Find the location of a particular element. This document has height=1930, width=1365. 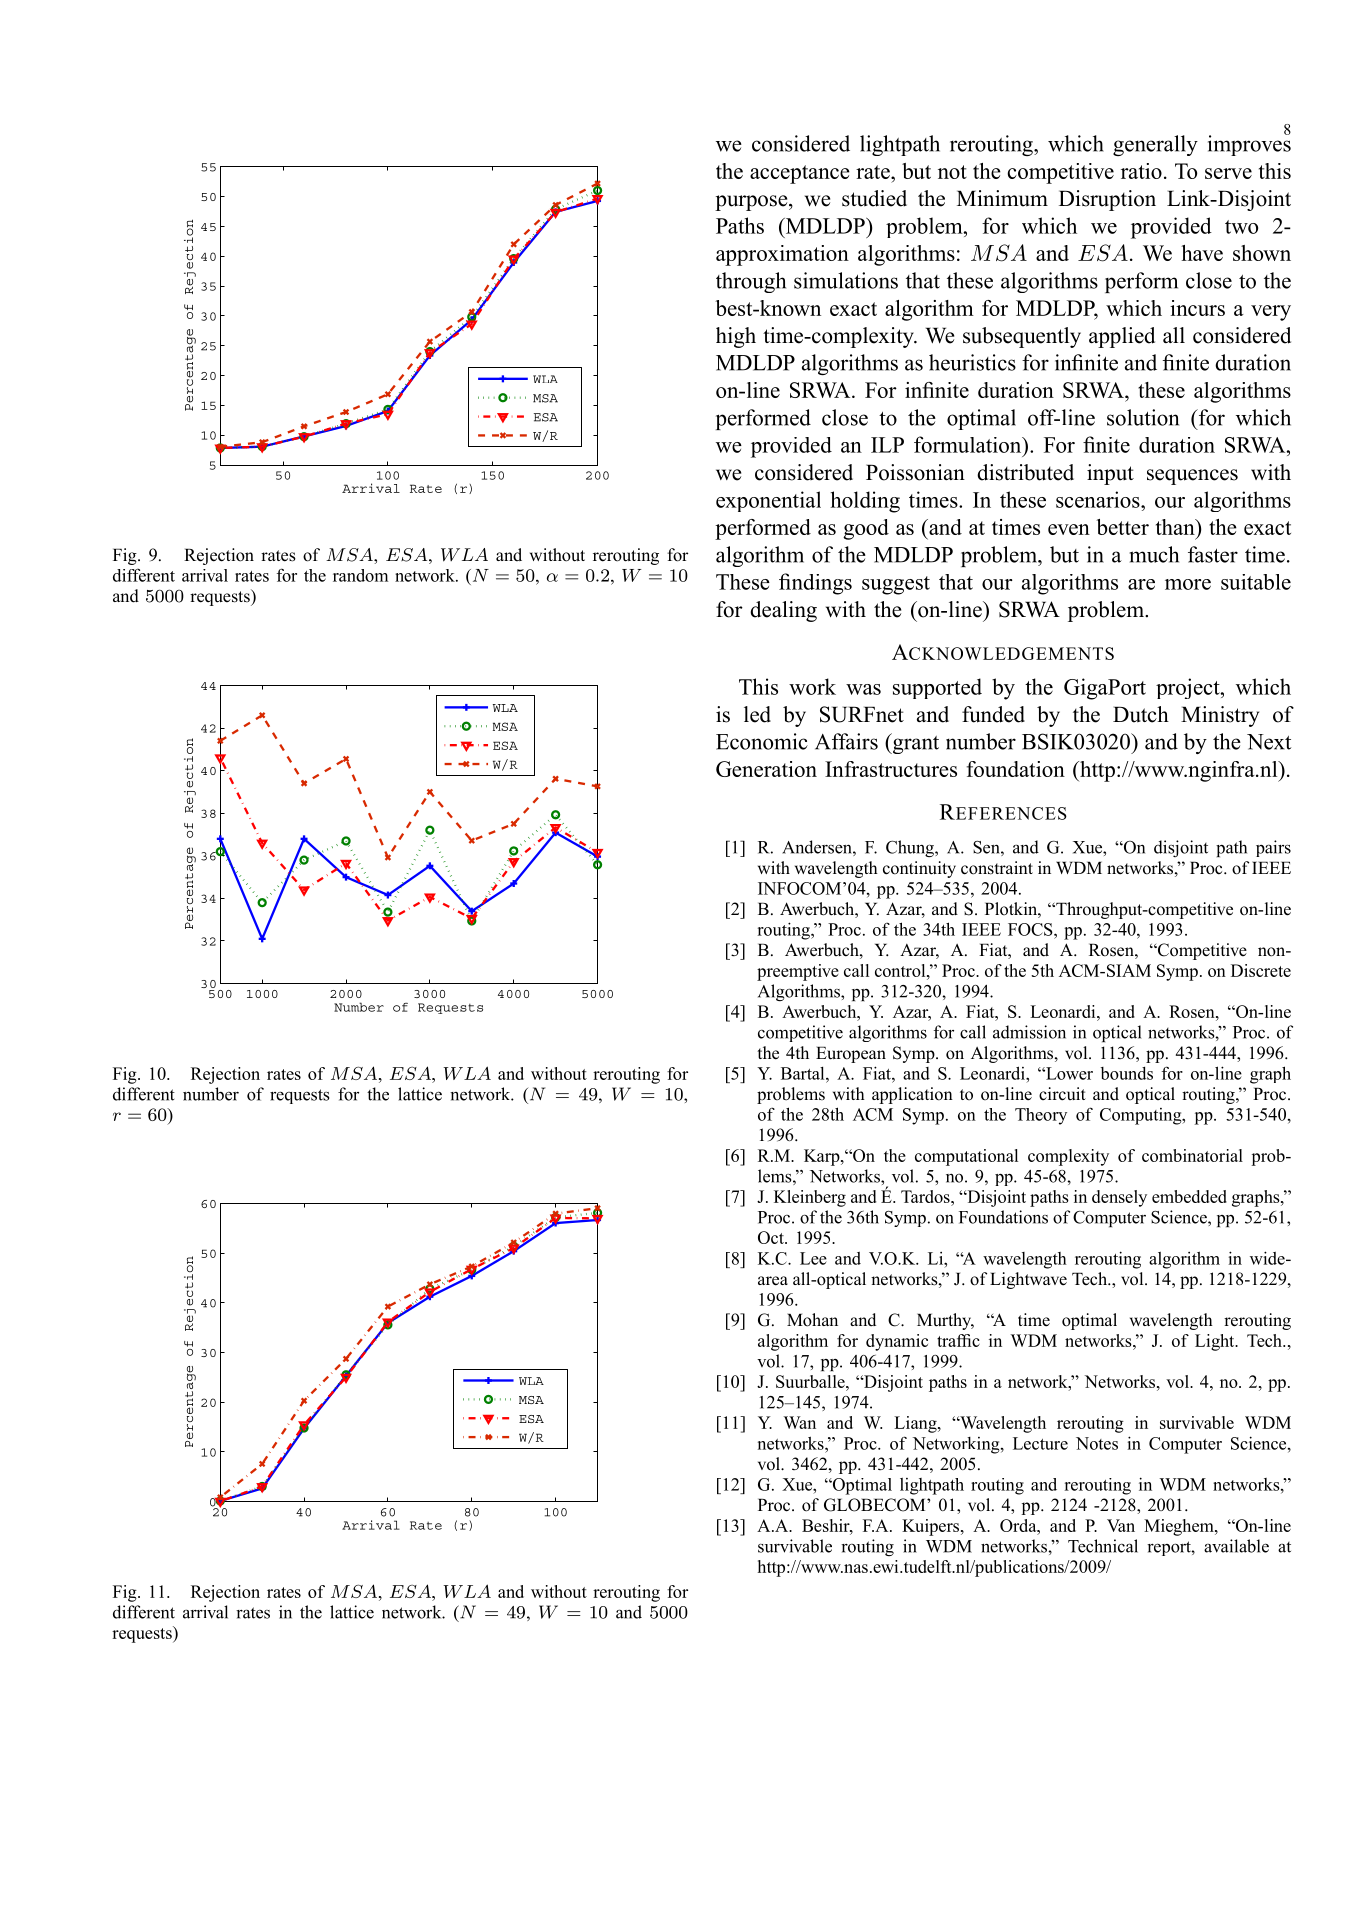

Economic is located at coordinates (762, 741).
